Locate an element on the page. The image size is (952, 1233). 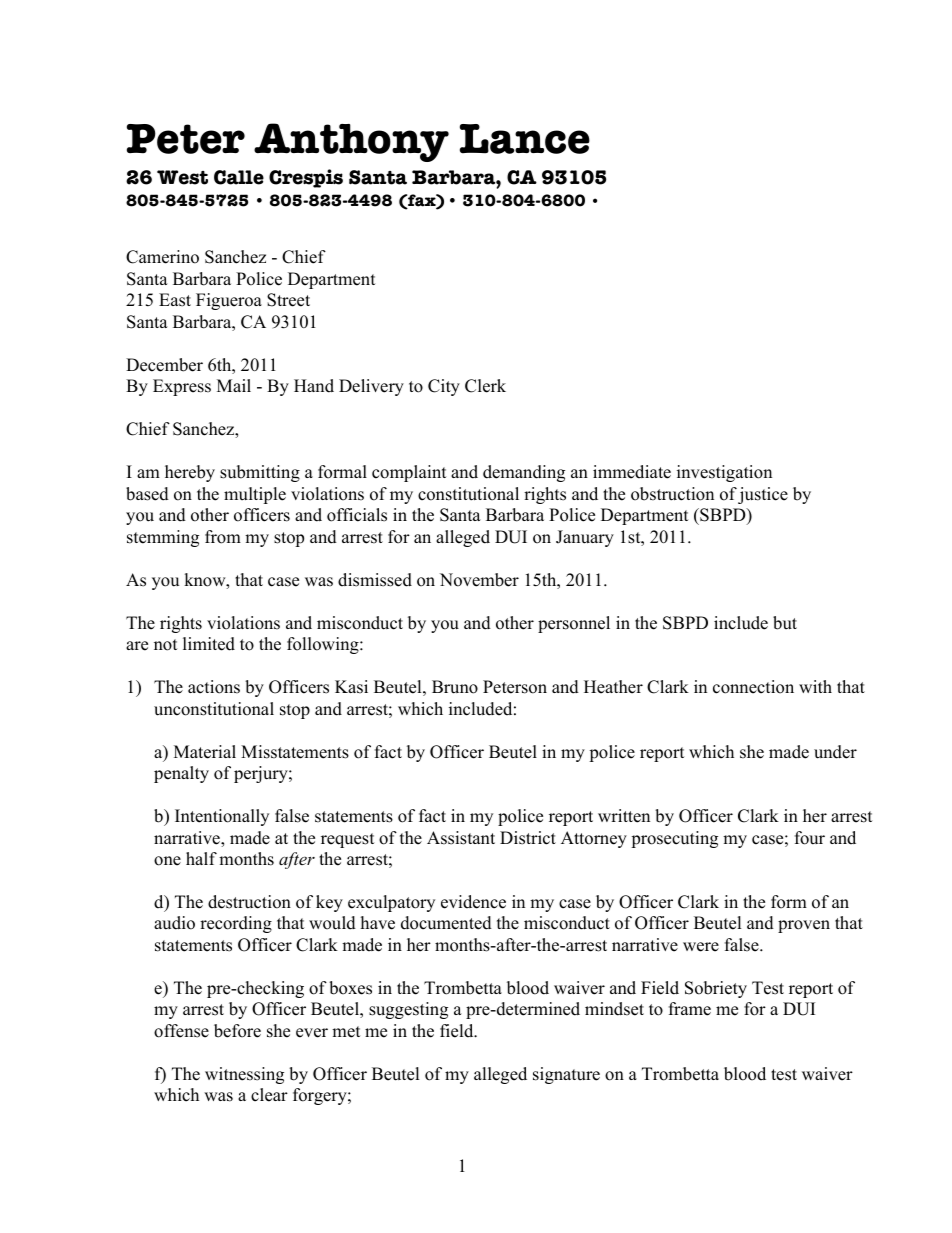
but is located at coordinates (785, 623).
